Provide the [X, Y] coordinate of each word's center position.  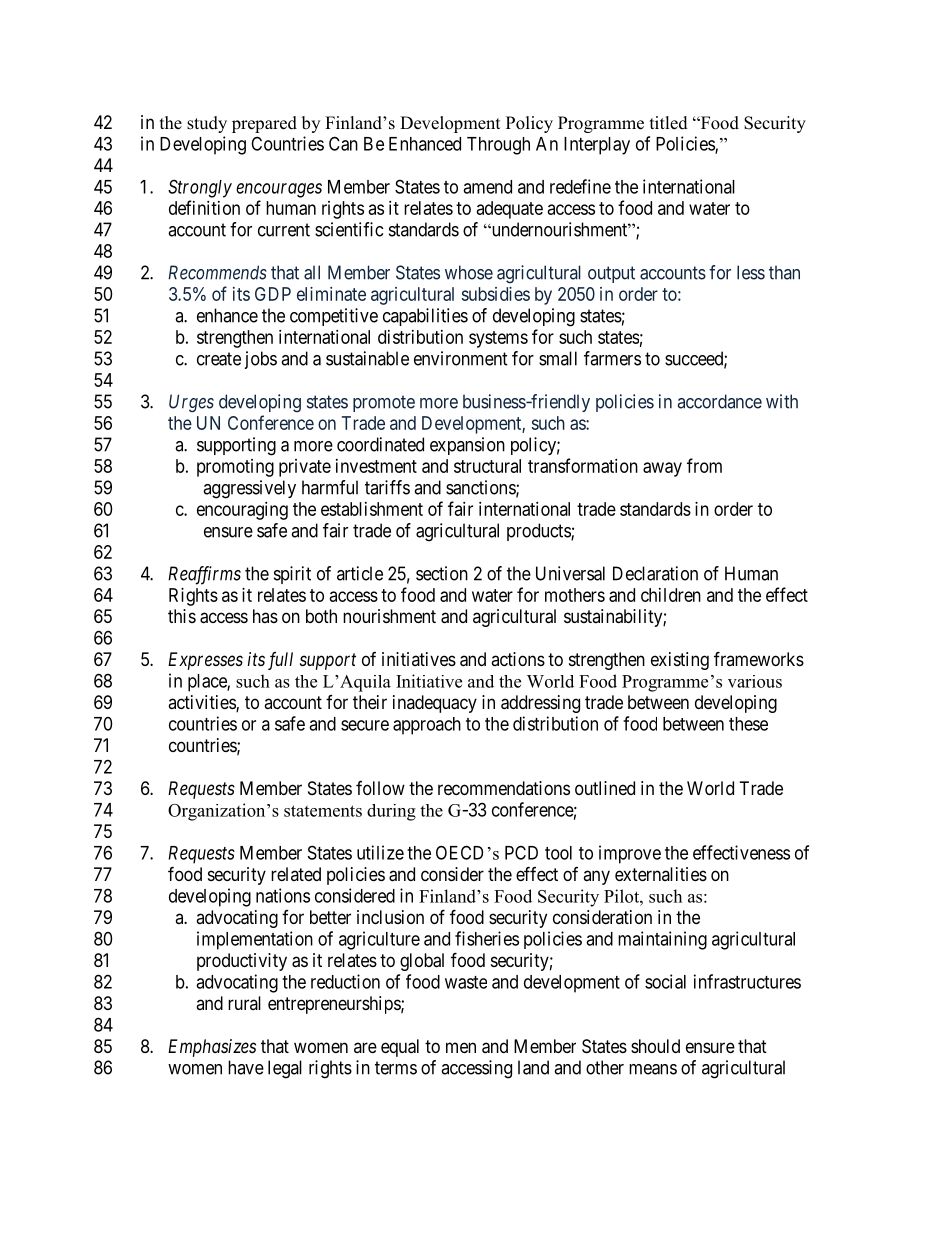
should [655, 1046]
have [246, 1067]
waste [466, 982]
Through [498, 146]
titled [669, 123]
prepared [264, 124]
